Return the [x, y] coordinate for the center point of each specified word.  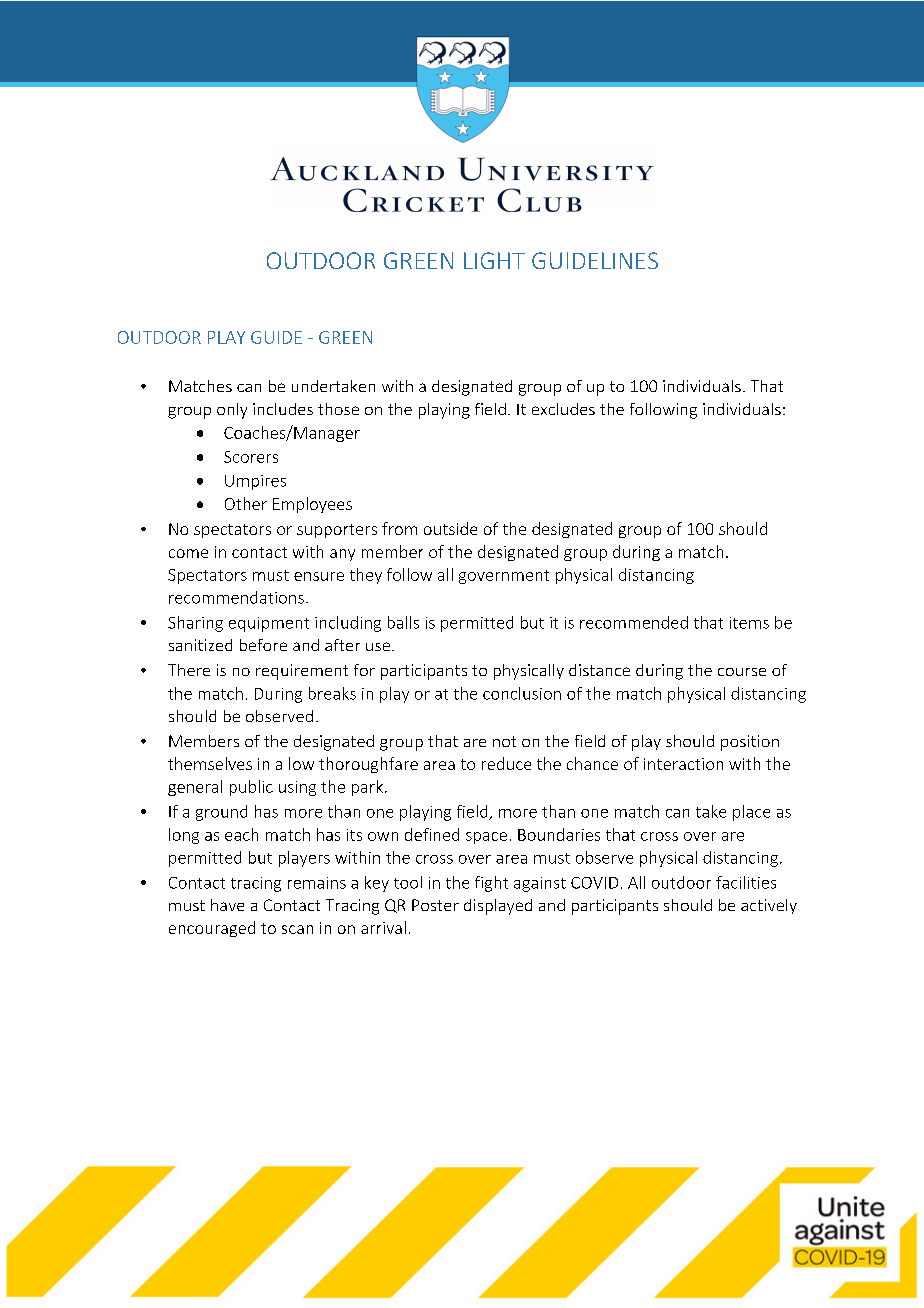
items [749, 623]
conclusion [522, 693]
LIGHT [494, 260]
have [227, 905]
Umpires [255, 482]
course [742, 672]
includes [283, 409]
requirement [302, 672]
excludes [563, 409]
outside [450, 528]
